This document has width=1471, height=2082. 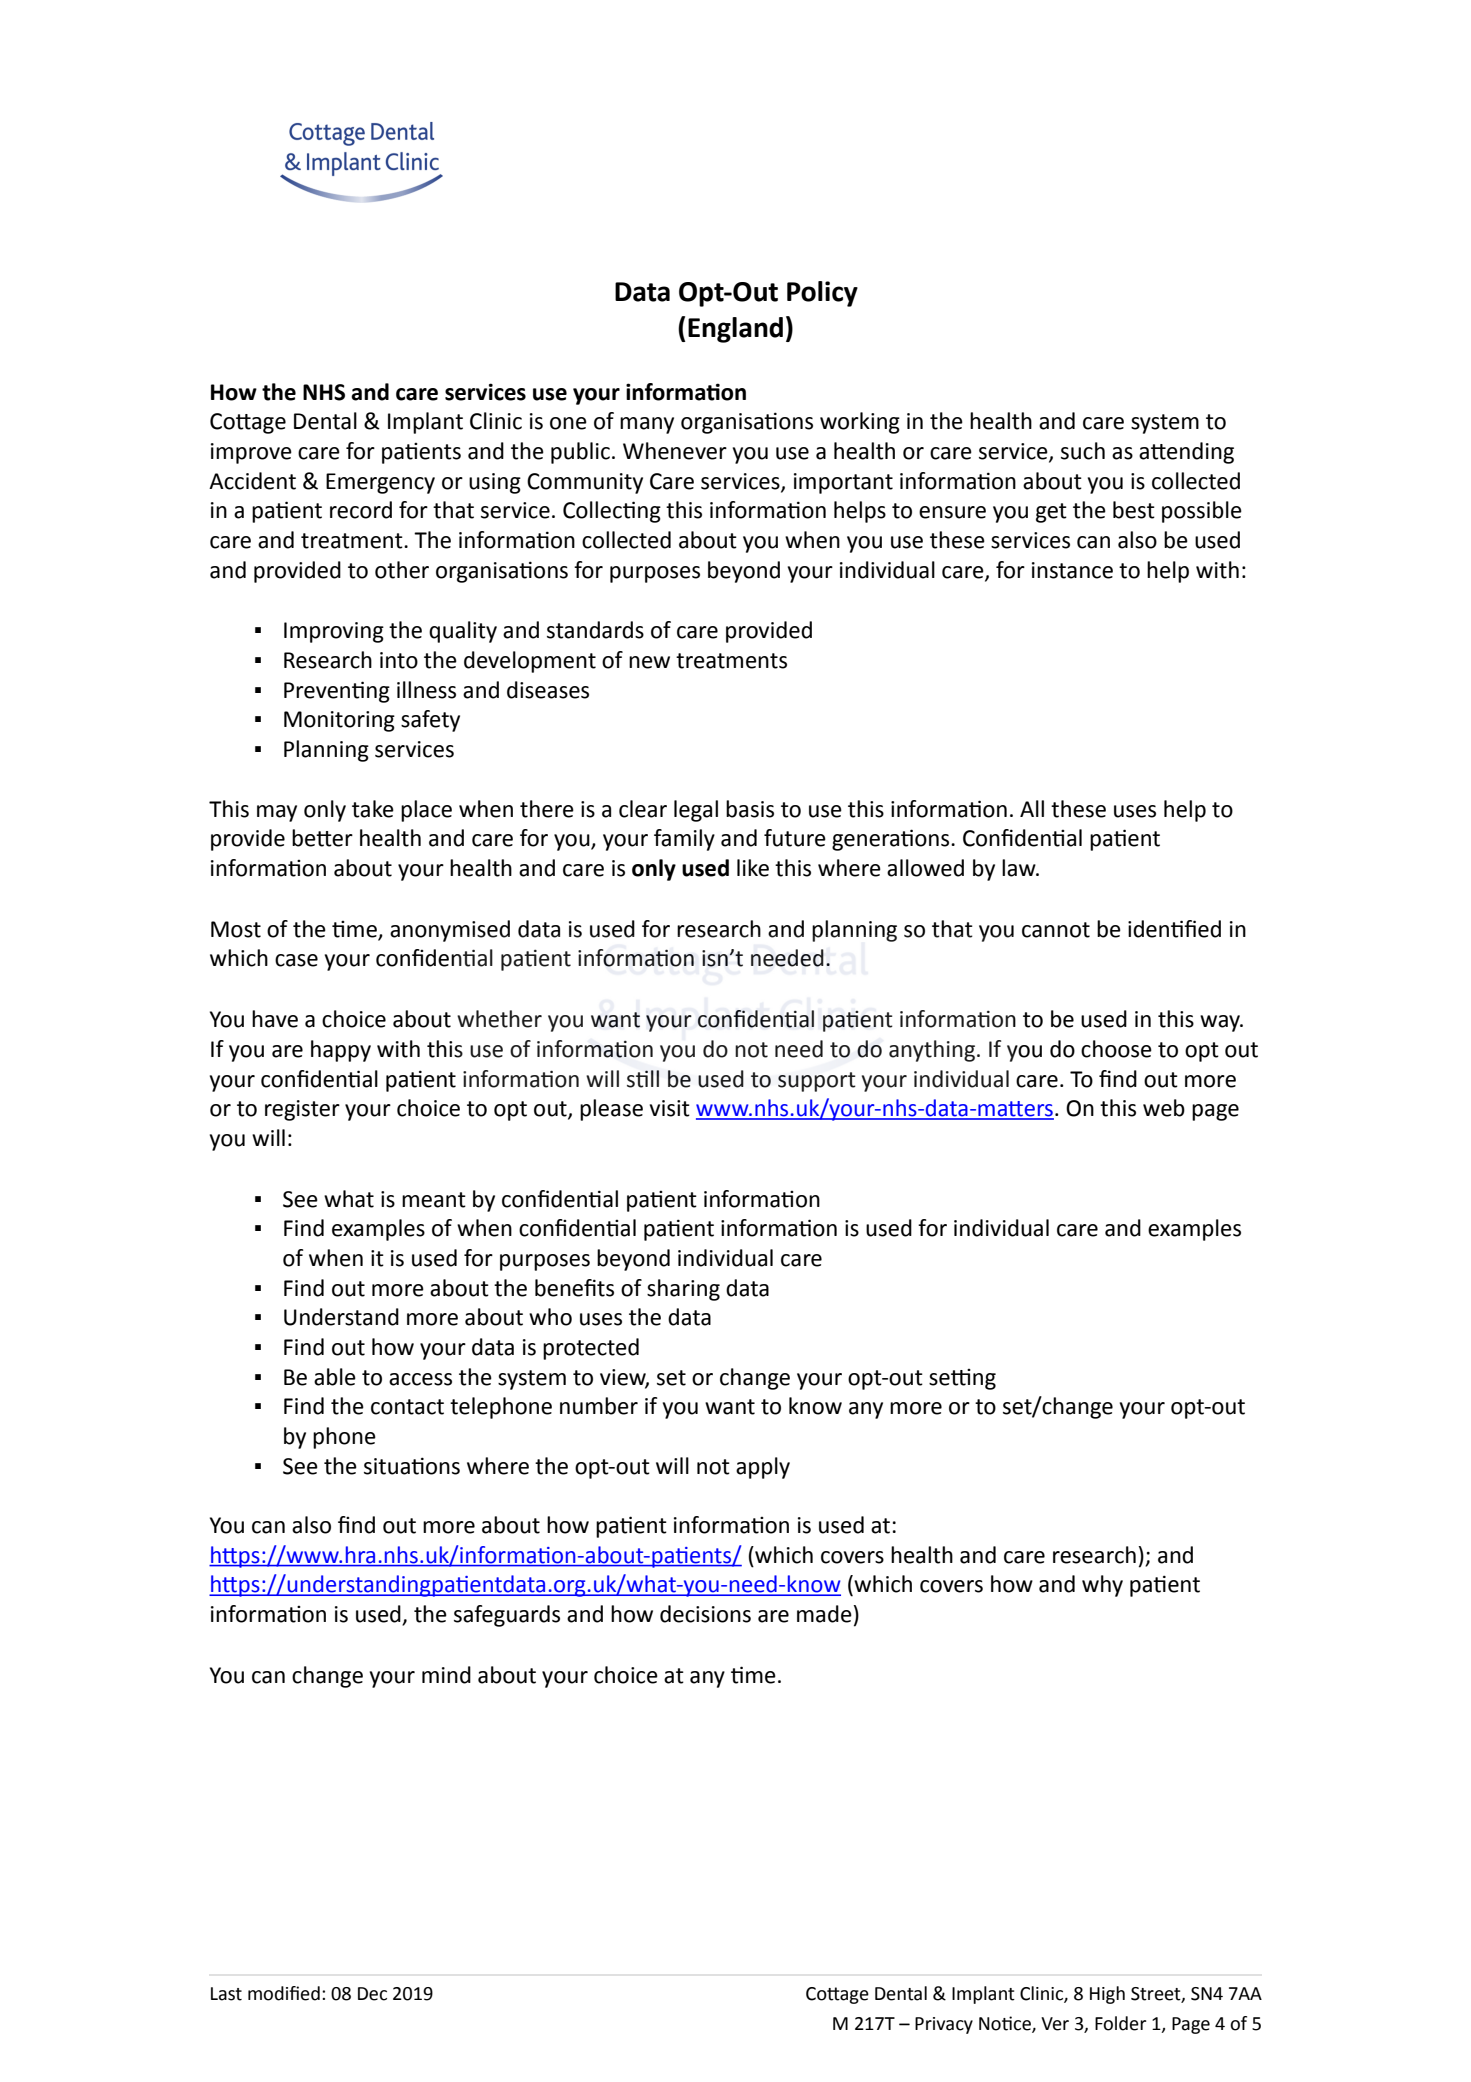 I want to click on modified, so click(x=284, y=1993).
